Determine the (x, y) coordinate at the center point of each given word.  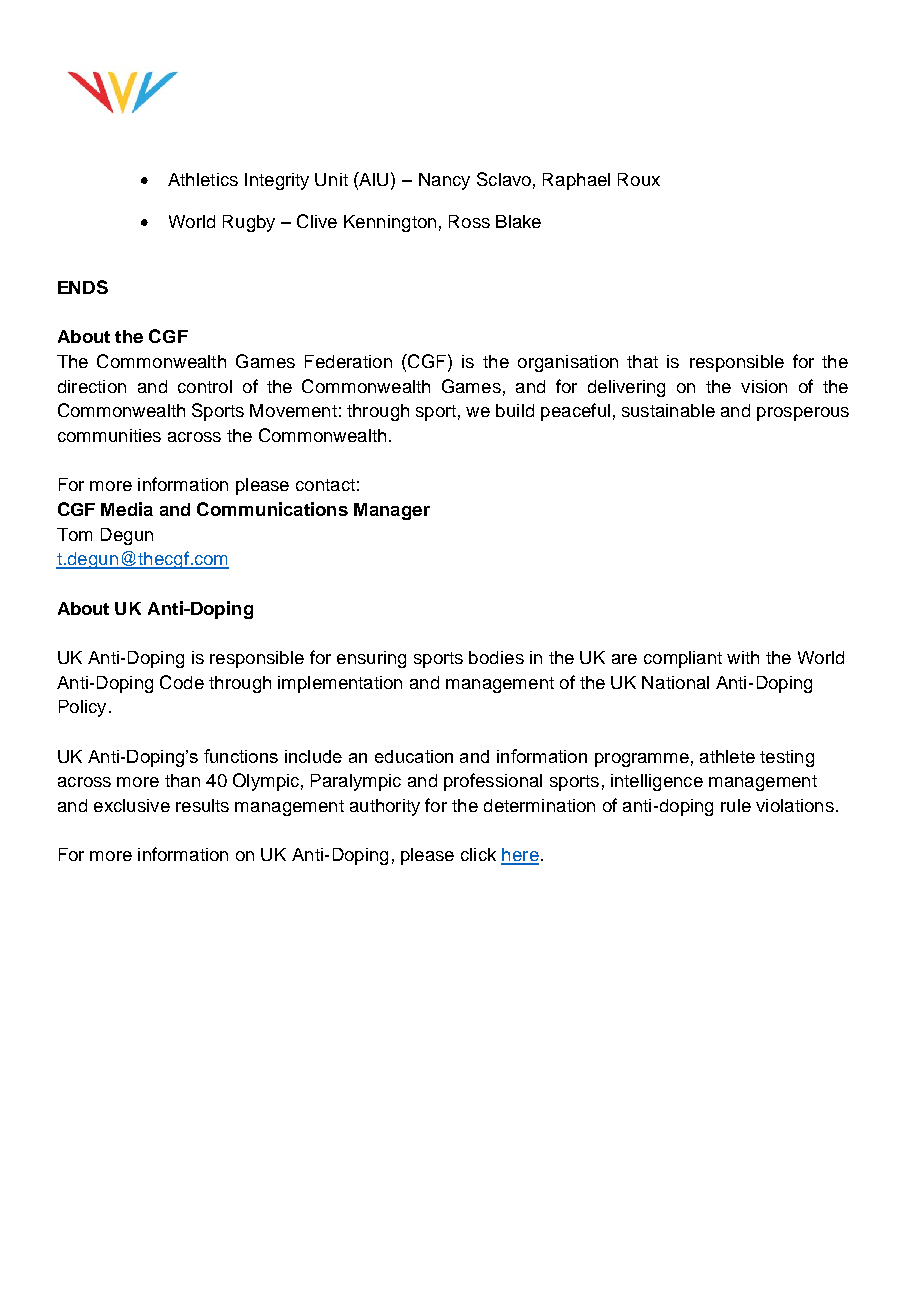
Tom (74, 534)
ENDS (83, 287)
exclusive (132, 805)
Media (127, 509)
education (414, 756)
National (675, 682)
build (515, 410)
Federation (348, 361)
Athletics (203, 179)
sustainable (668, 410)
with (743, 657)
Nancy (444, 181)
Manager (392, 511)
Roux (639, 179)
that (642, 361)
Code (182, 682)
